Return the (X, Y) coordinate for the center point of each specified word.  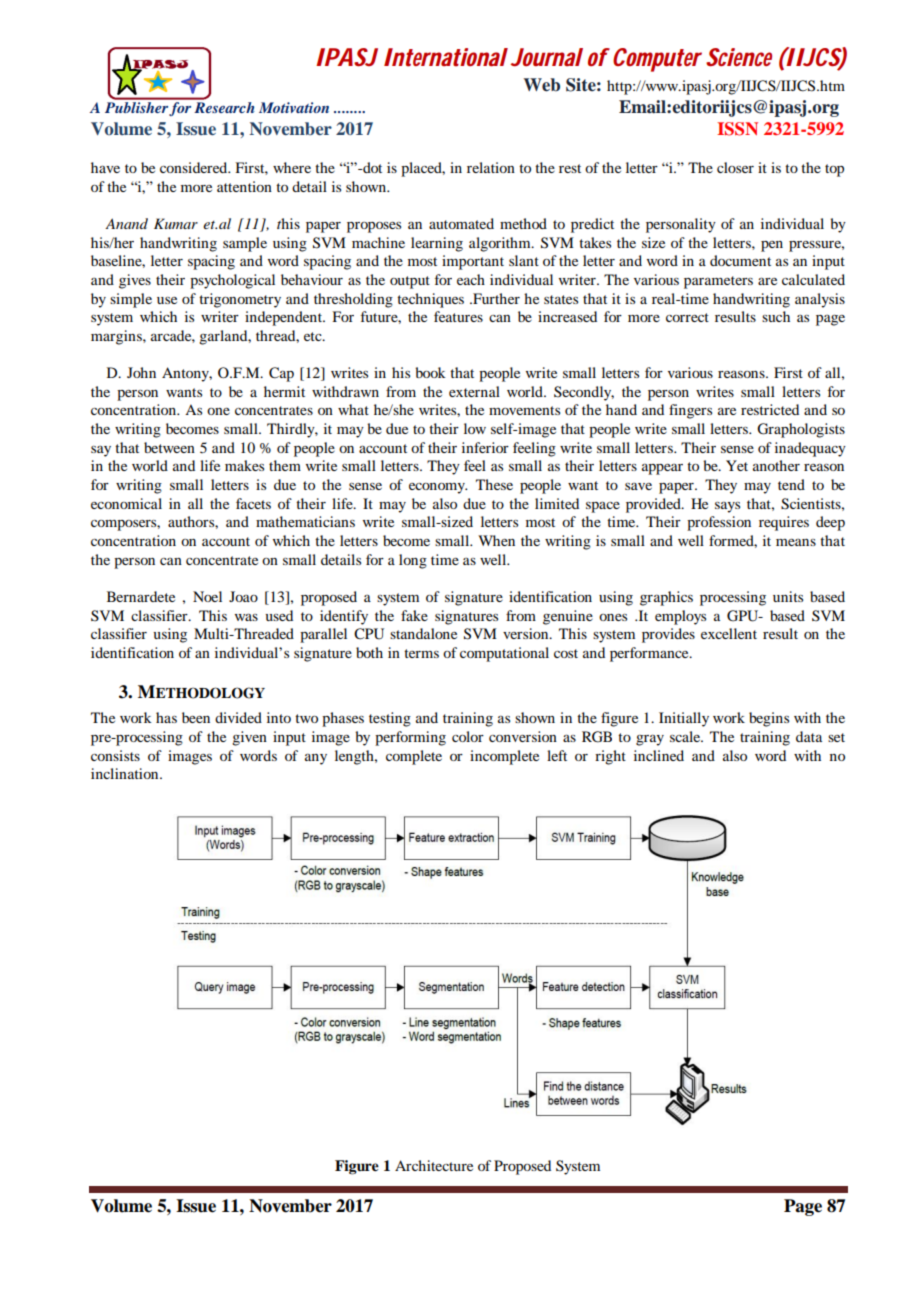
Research (224, 107)
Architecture (434, 1165)
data (809, 736)
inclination (126, 773)
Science (739, 57)
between (169, 447)
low (475, 428)
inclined (659, 755)
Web (542, 85)
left (557, 755)
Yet (737, 465)
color (468, 736)
